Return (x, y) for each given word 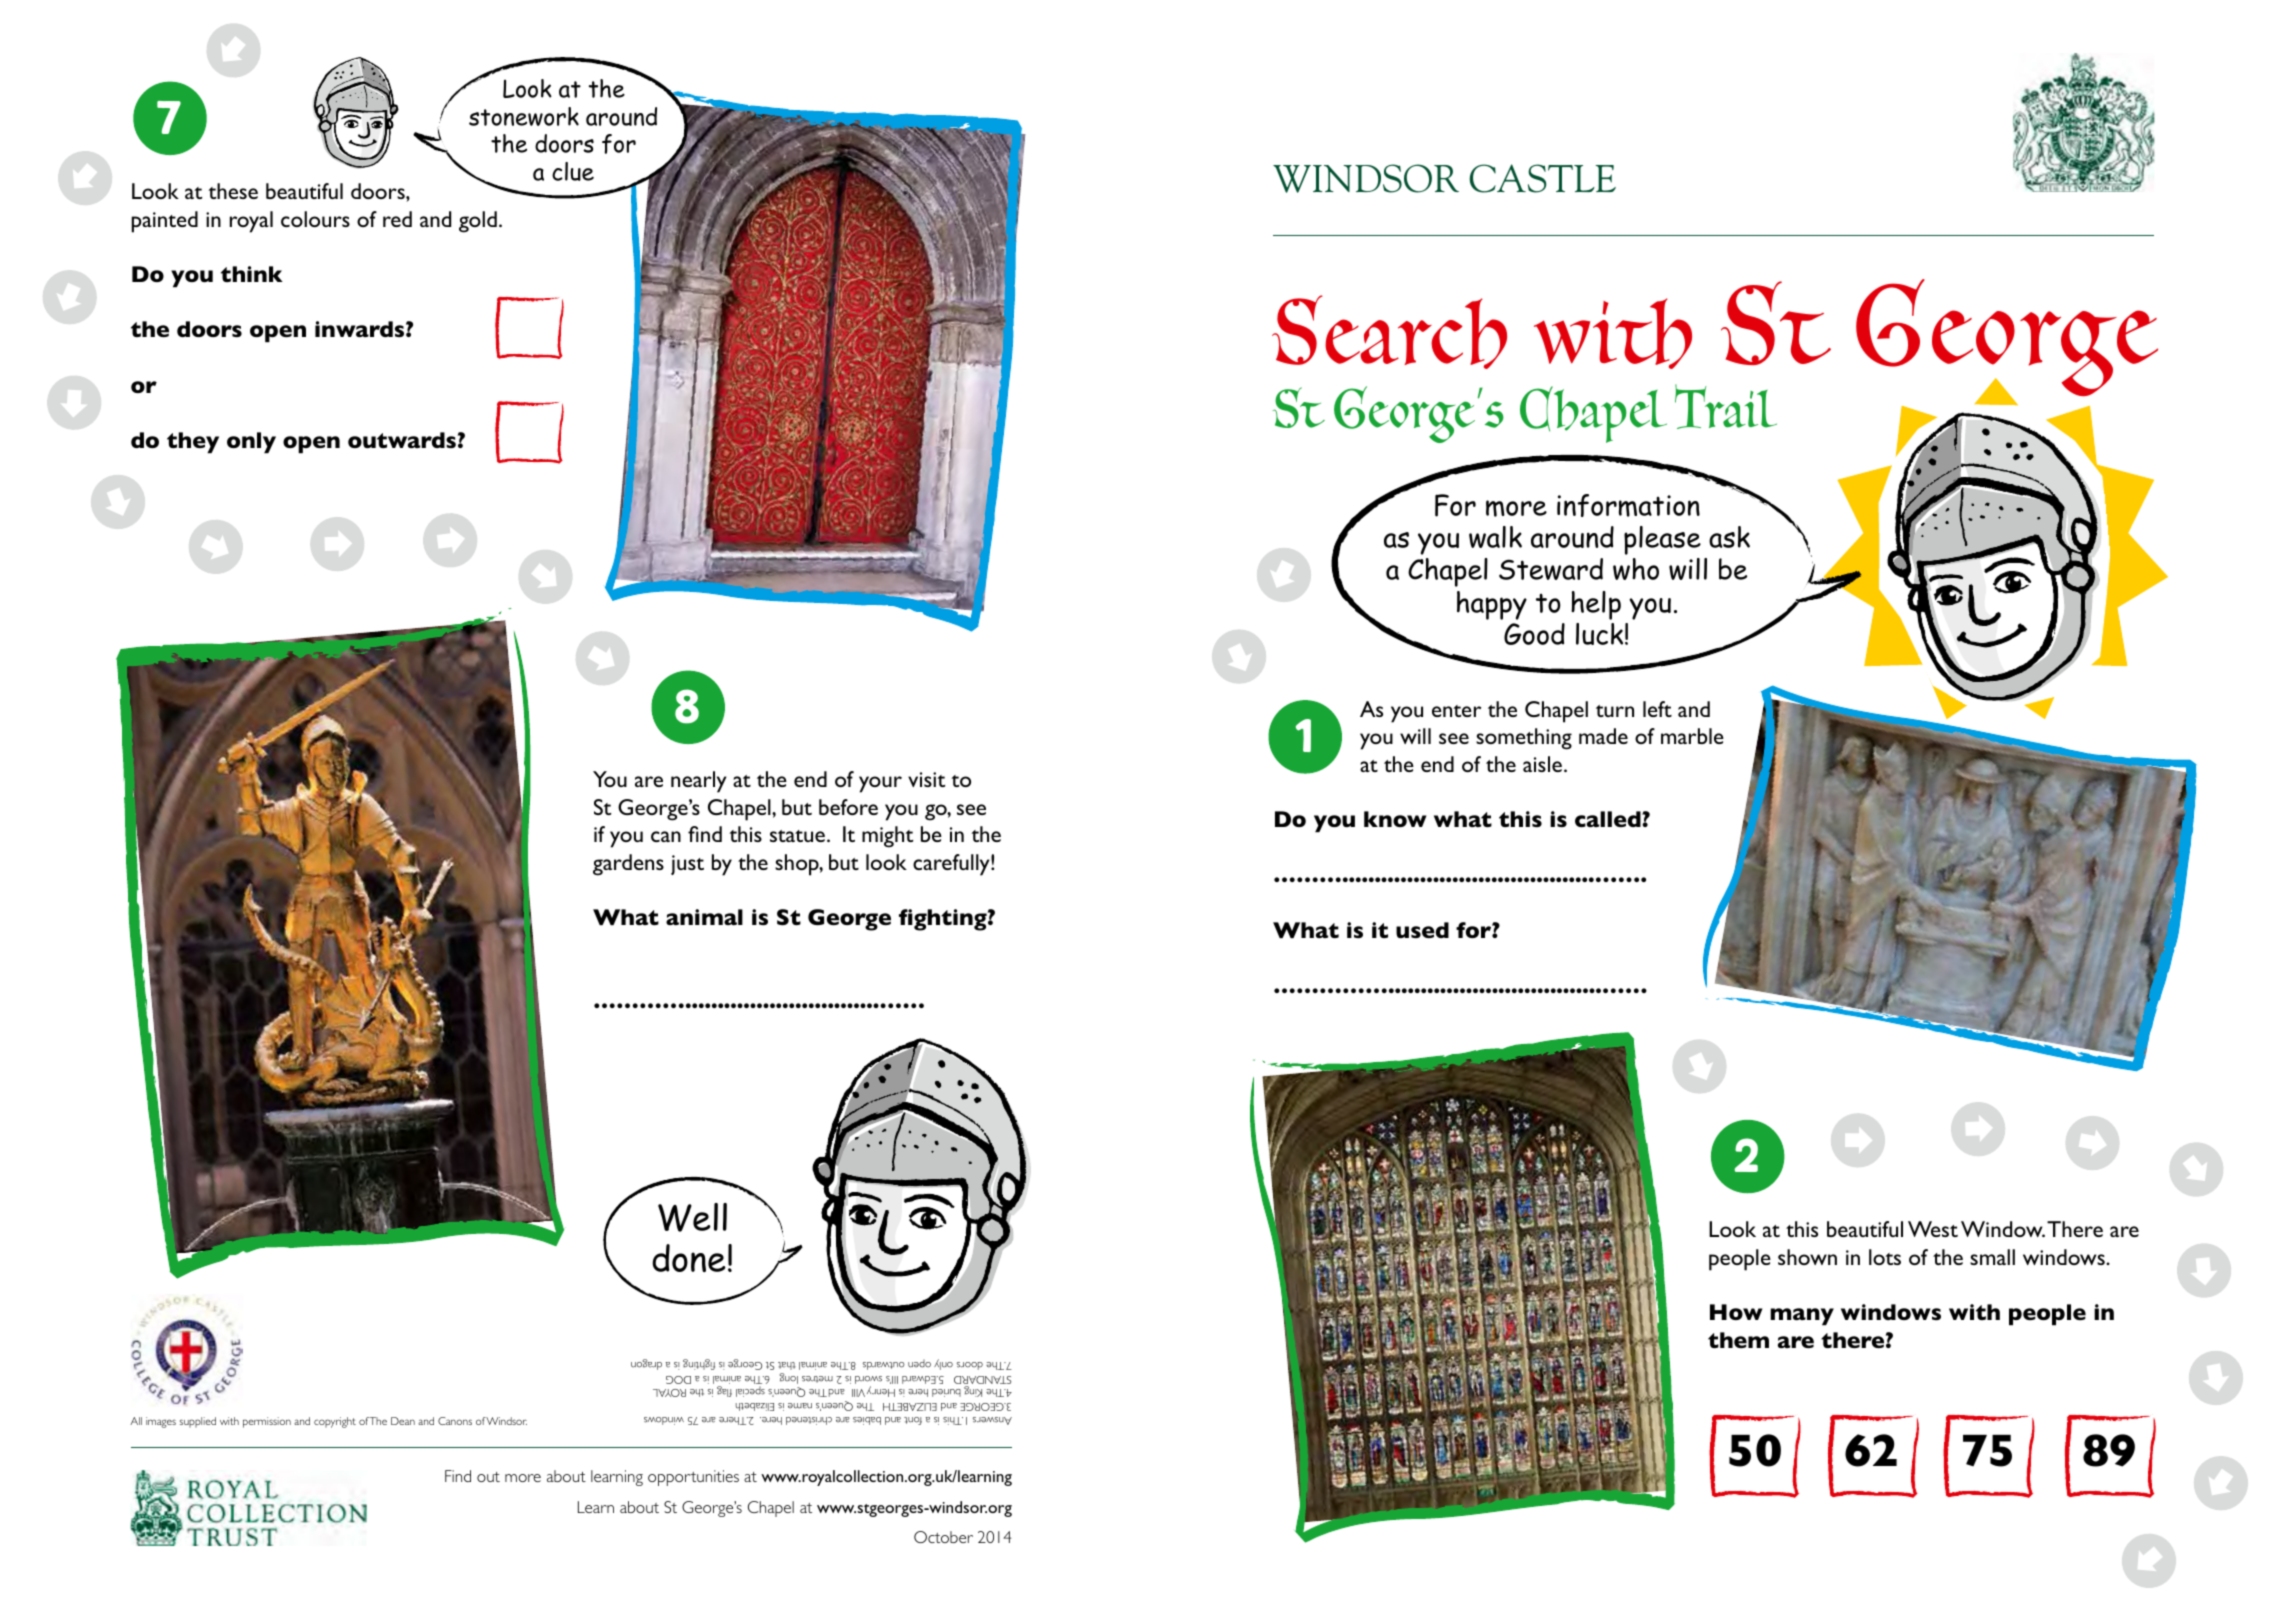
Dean (403, 1421)
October (943, 1537)
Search (1389, 332)
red (397, 219)
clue (573, 171)
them (1738, 1340)
